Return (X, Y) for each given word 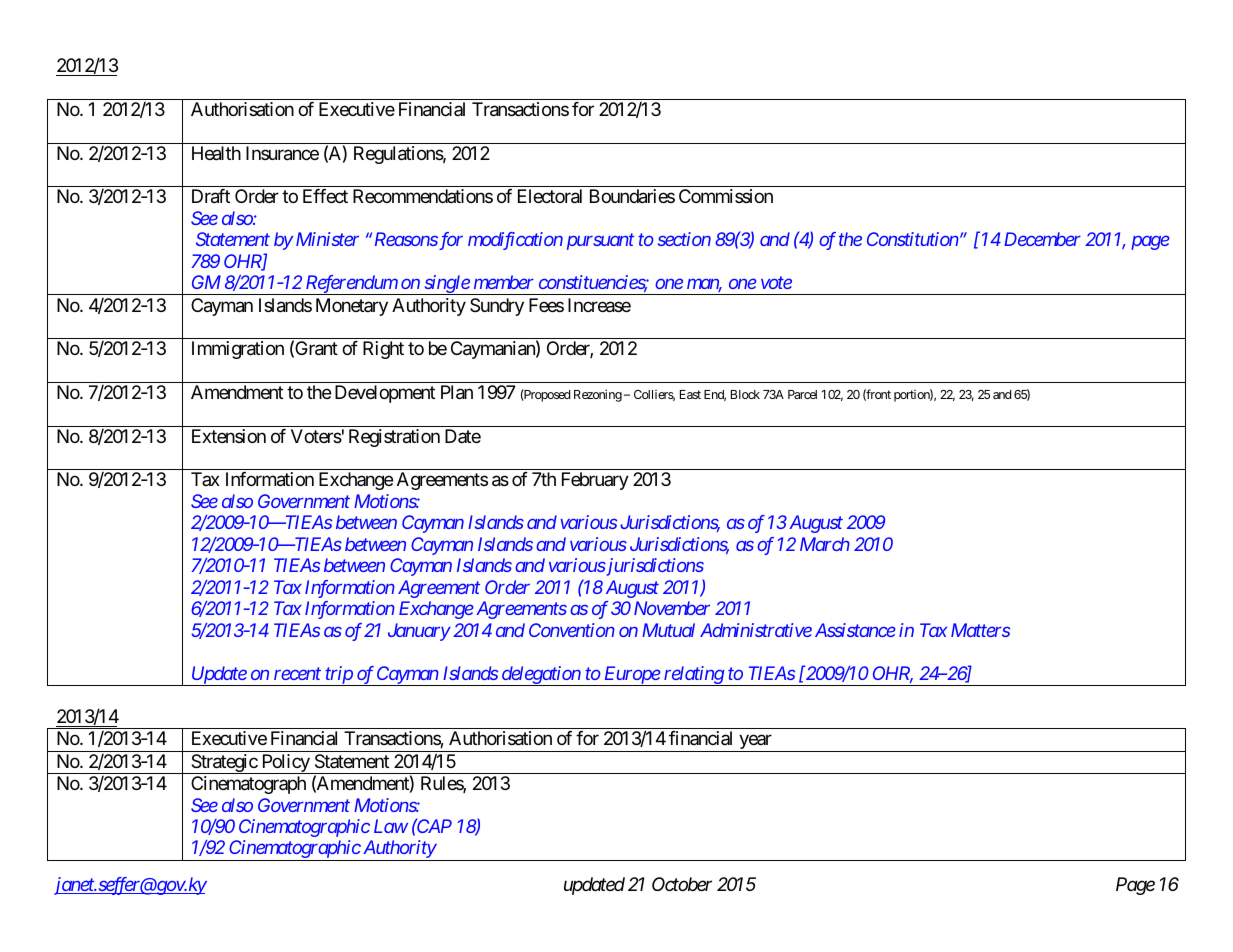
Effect (325, 196)
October (682, 884)
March (825, 544)
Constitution (913, 239)
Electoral (550, 196)
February (595, 481)
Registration (394, 438)
